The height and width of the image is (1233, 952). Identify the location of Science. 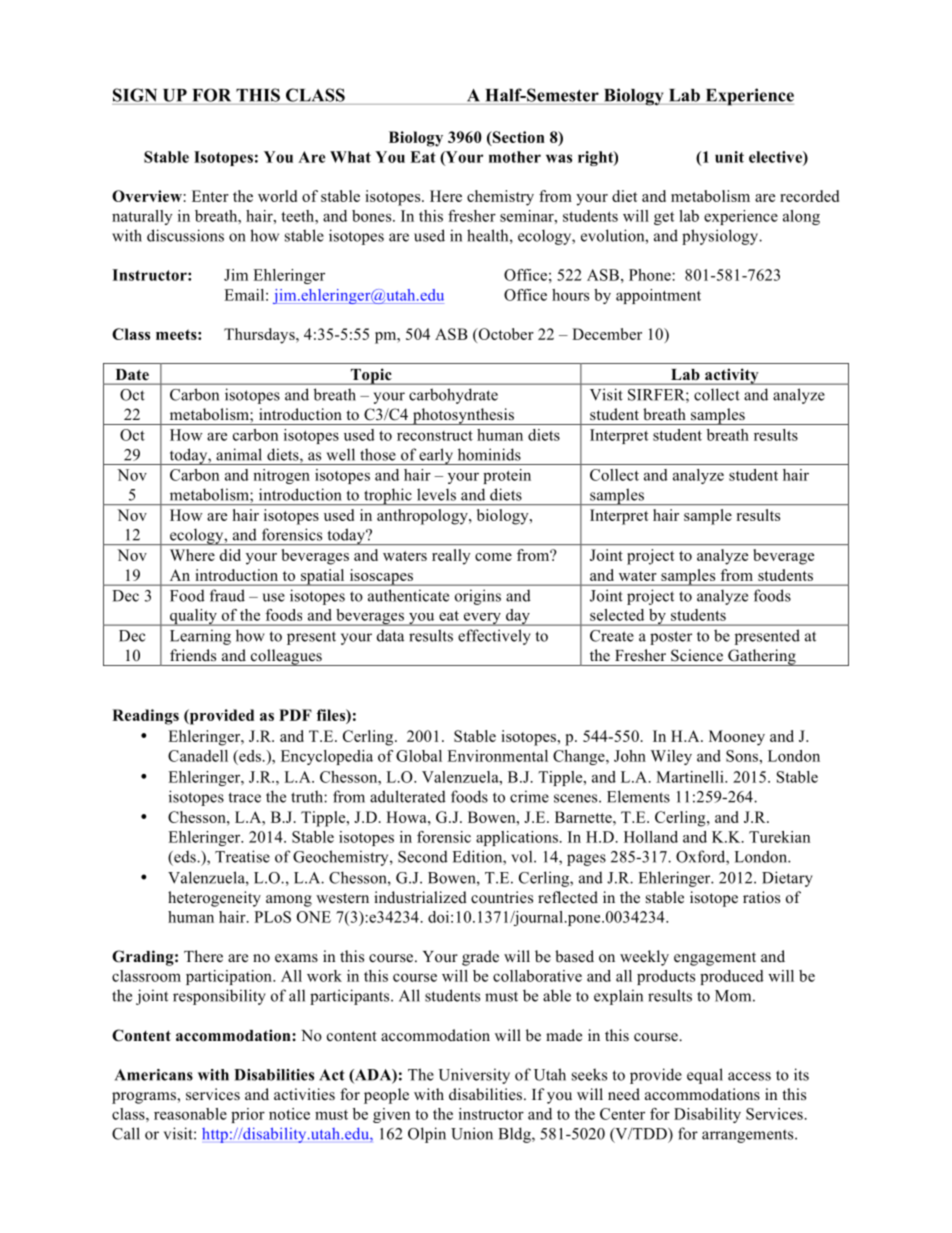
(697, 655).
